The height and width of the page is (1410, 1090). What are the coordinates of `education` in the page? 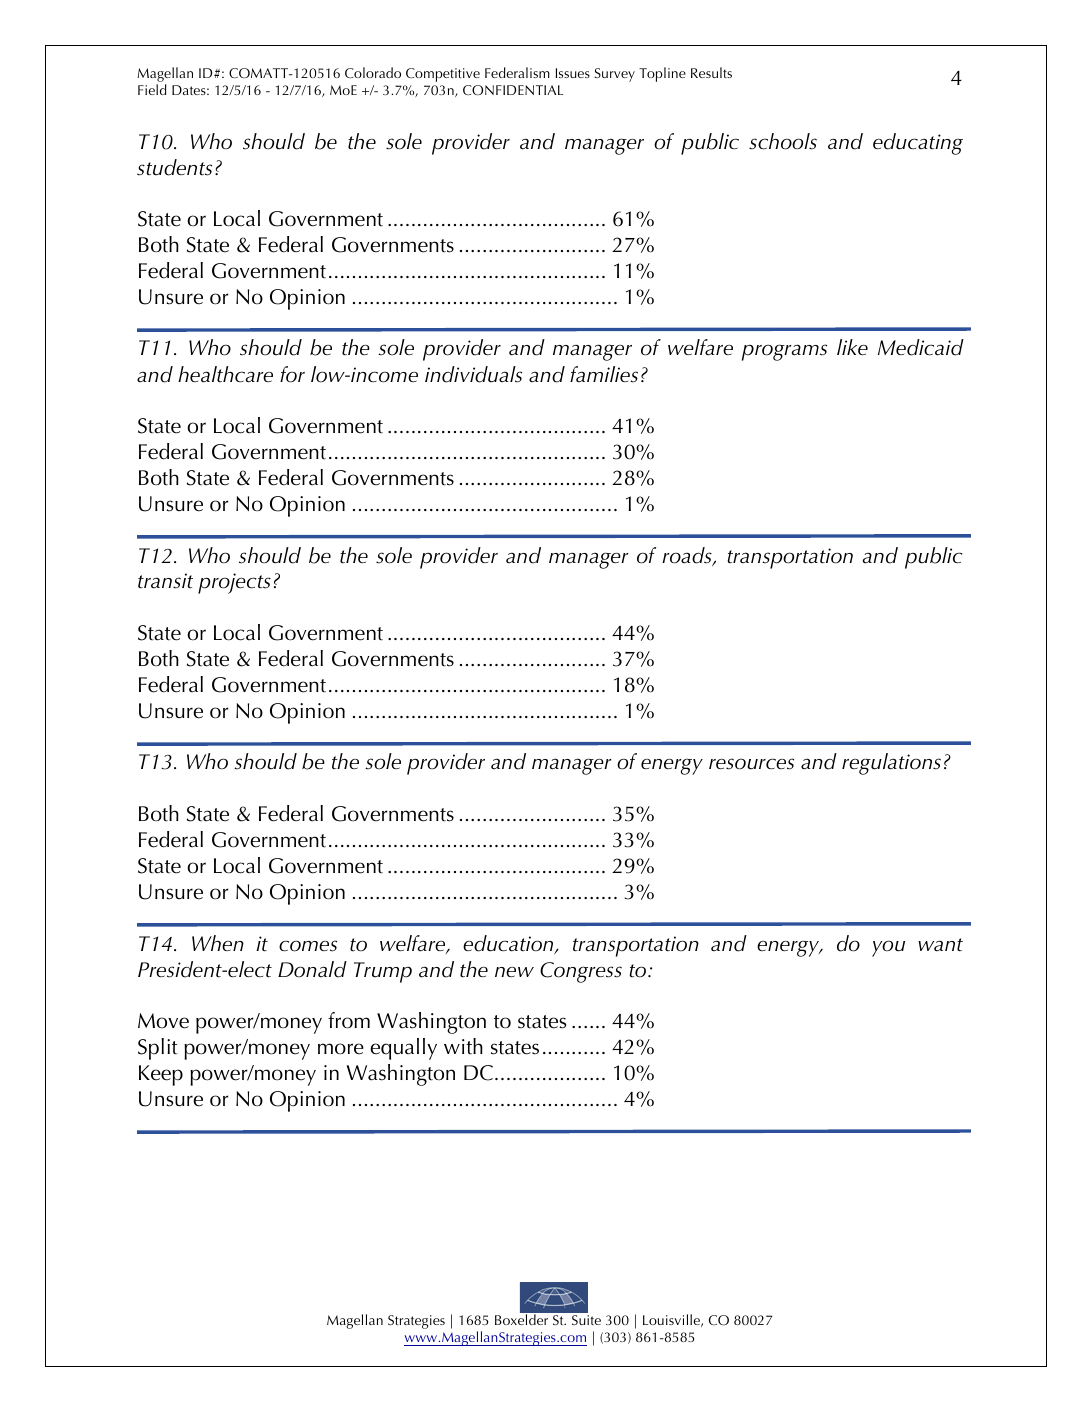 It's located at (509, 944).
